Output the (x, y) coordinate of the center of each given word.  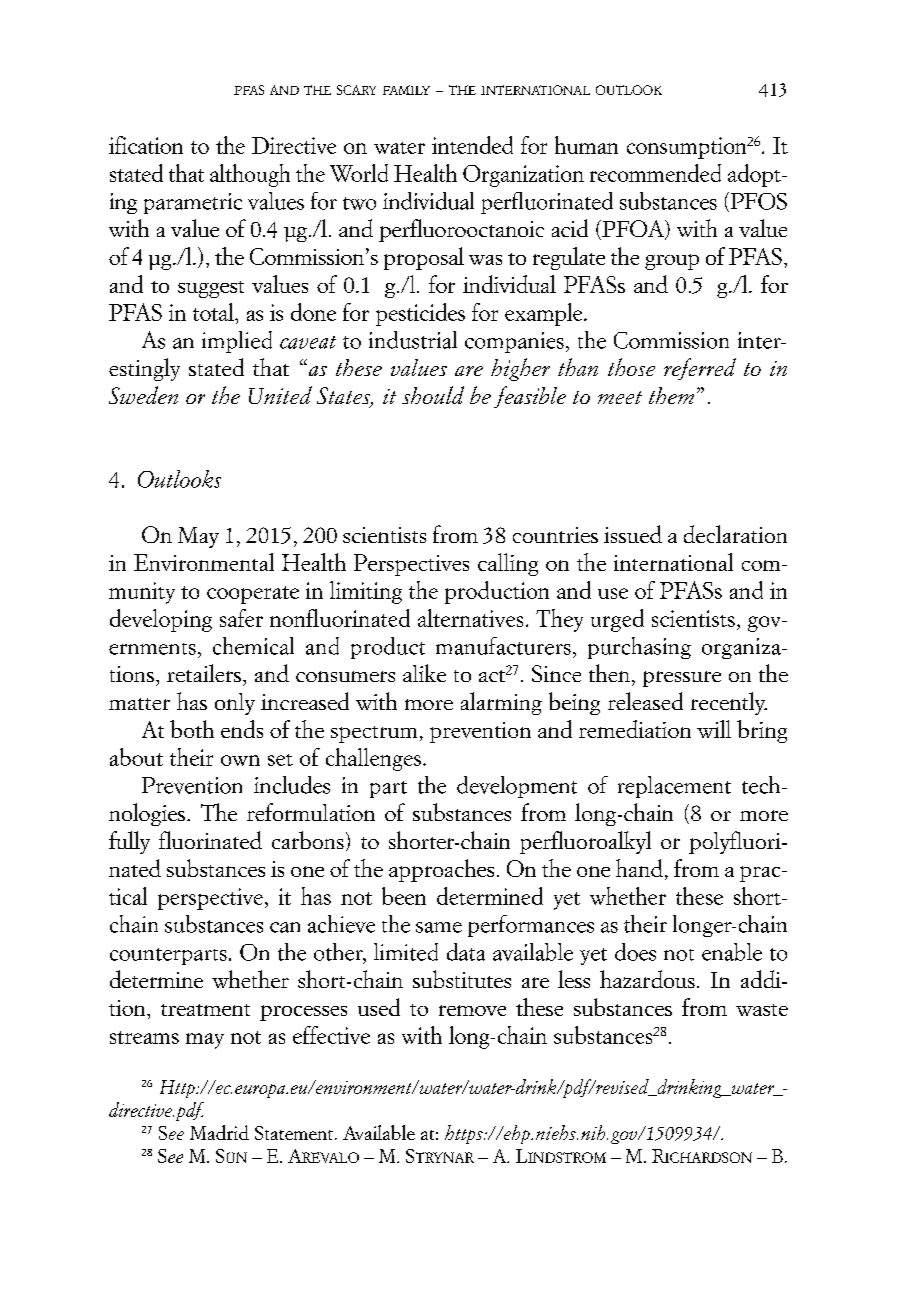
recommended (655, 173)
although (250, 175)
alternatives (470, 618)
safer (241, 618)
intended (472, 145)
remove (472, 1010)
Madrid (219, 1132)
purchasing (639, 648)
